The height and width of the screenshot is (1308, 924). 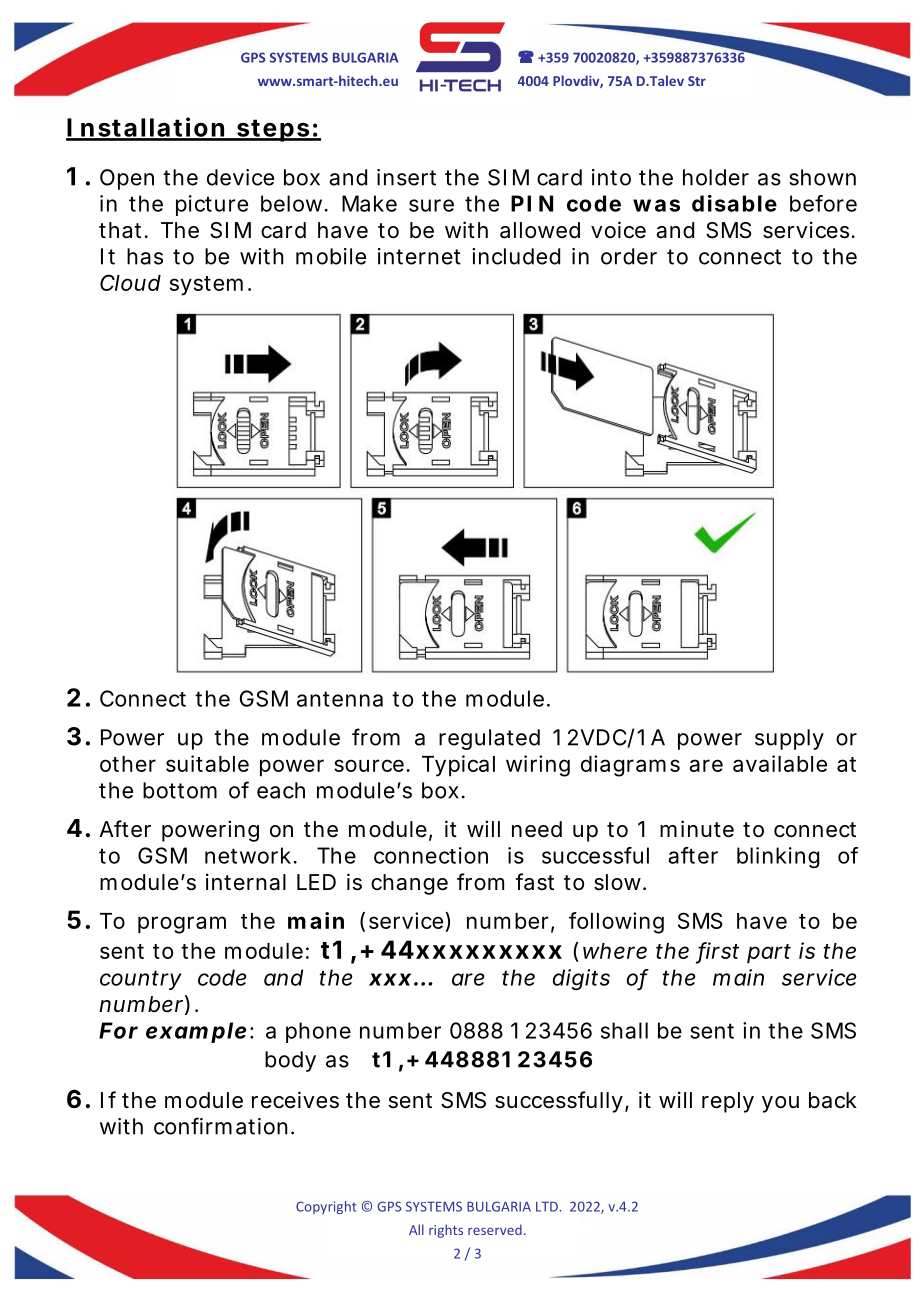 What do you see at coordinates (789, 739) in the screenshot?
I see `supply` at bounding box center [789, 739].
